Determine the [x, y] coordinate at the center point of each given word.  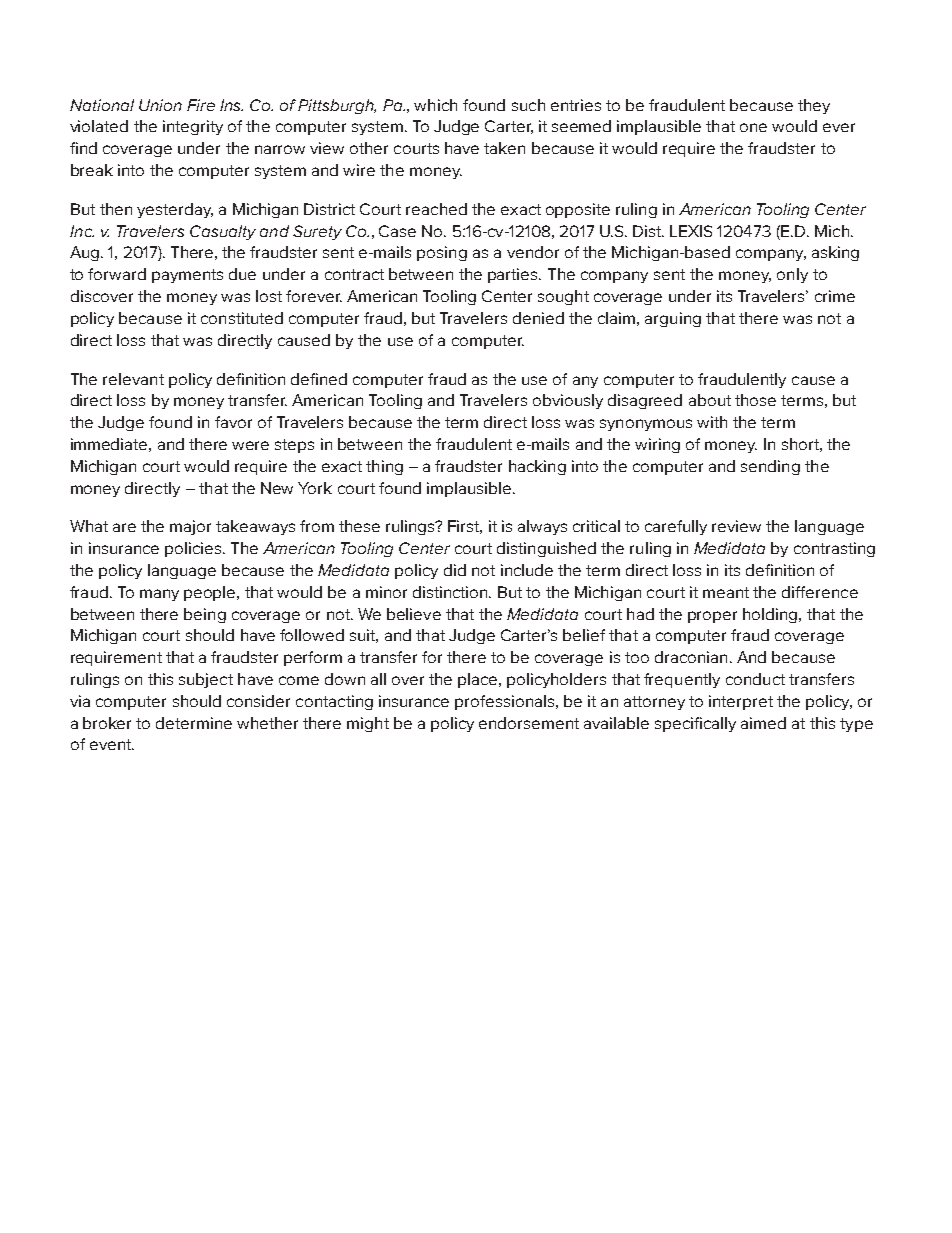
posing [442, 253]
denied [538, 318]
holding [770, 615]
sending [770, 467]
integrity [193, 127]
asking [835, 253]
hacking [537, 467]
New [277, 488]
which [435, 105]
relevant [133, 379]
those [755, 400]
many [159, 595]
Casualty [223, 232]
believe [414, 614]
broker [107, 723]
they [814, 106]
